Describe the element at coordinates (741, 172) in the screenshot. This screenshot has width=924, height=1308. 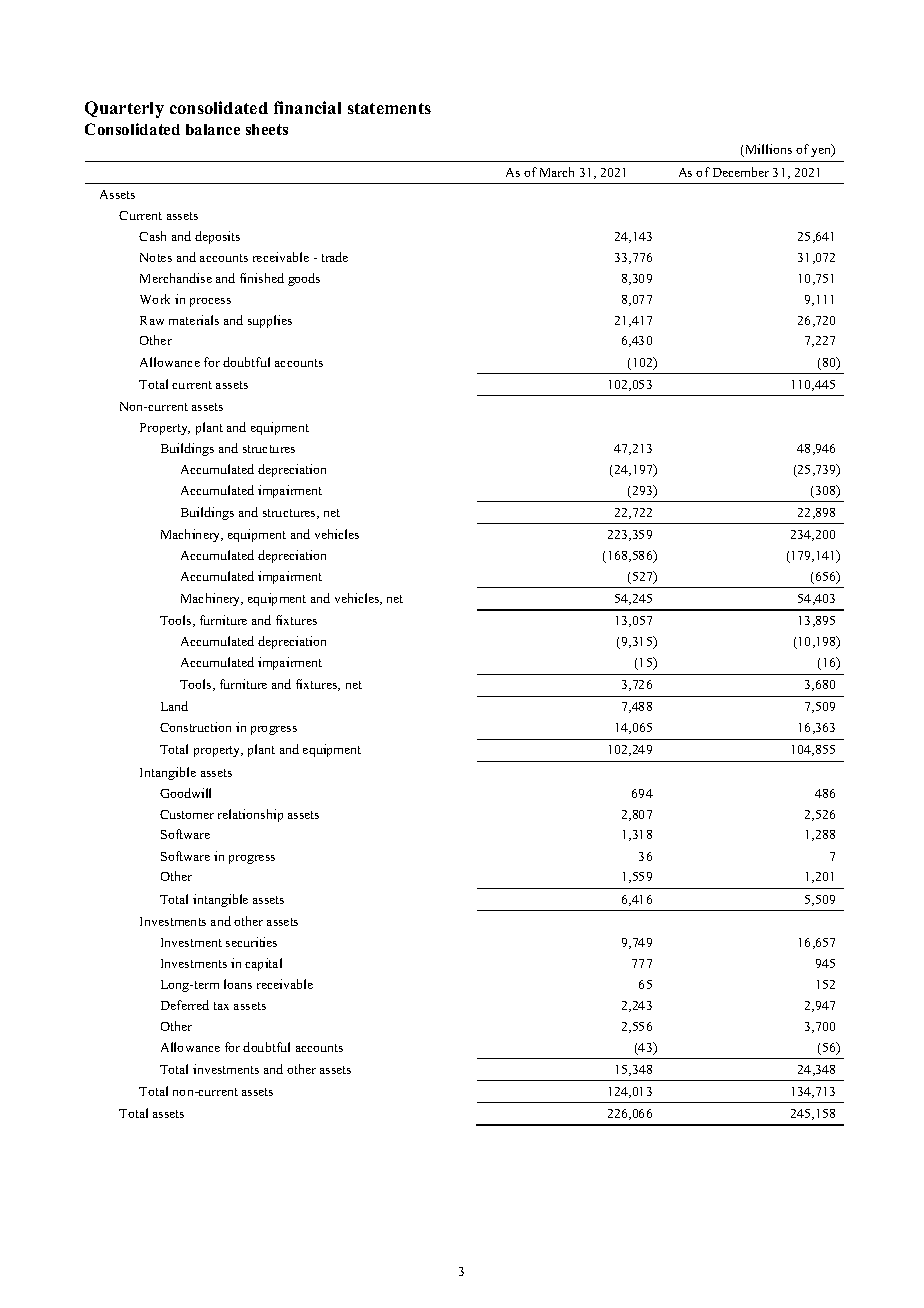
I see `December` at that location.
